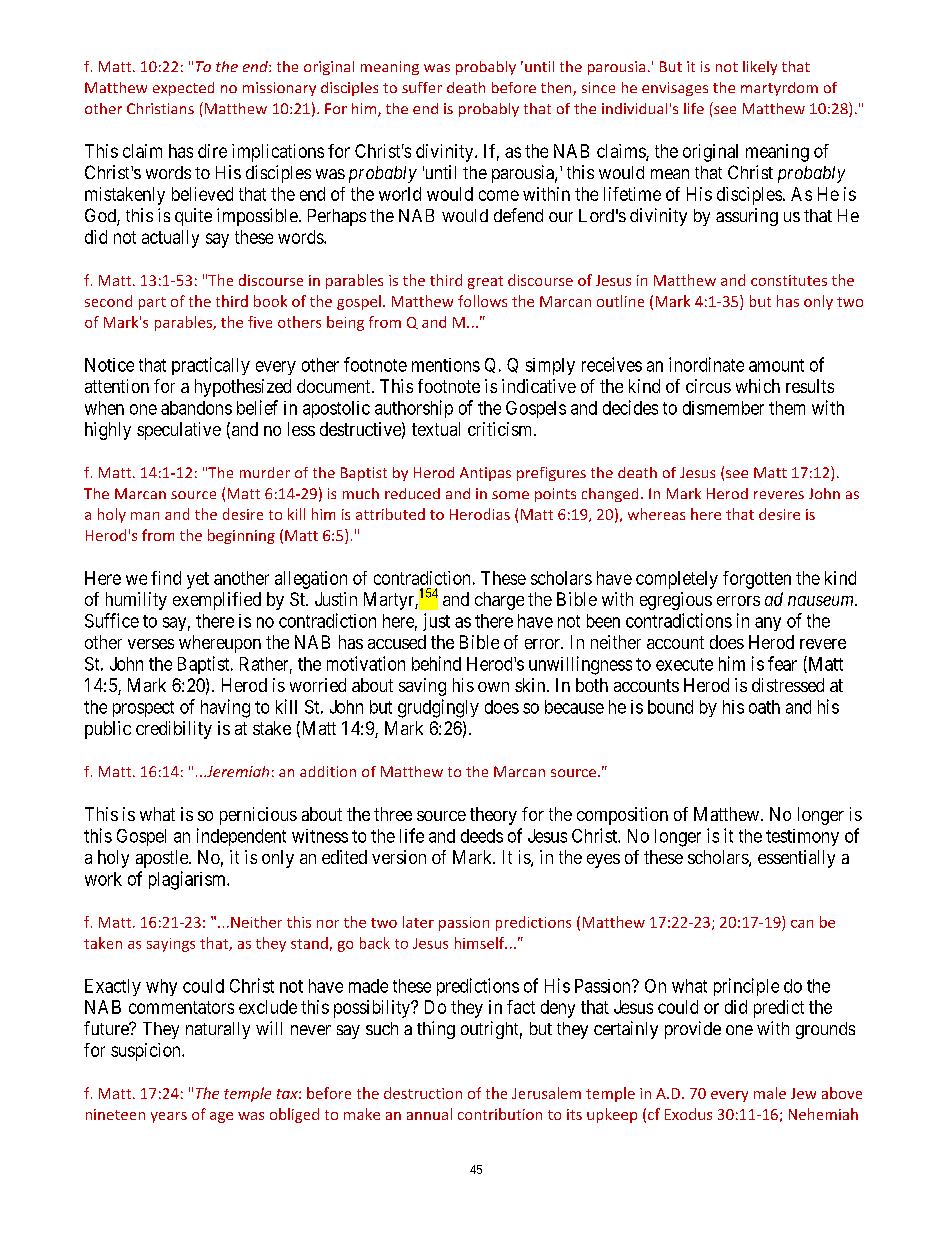 Image resolution: width=952 pixels, height=1233 pixels. What do you see at coordinates (757, 580) in the screenshot?
I see `forgotten` at bounding box center [757, 580].
